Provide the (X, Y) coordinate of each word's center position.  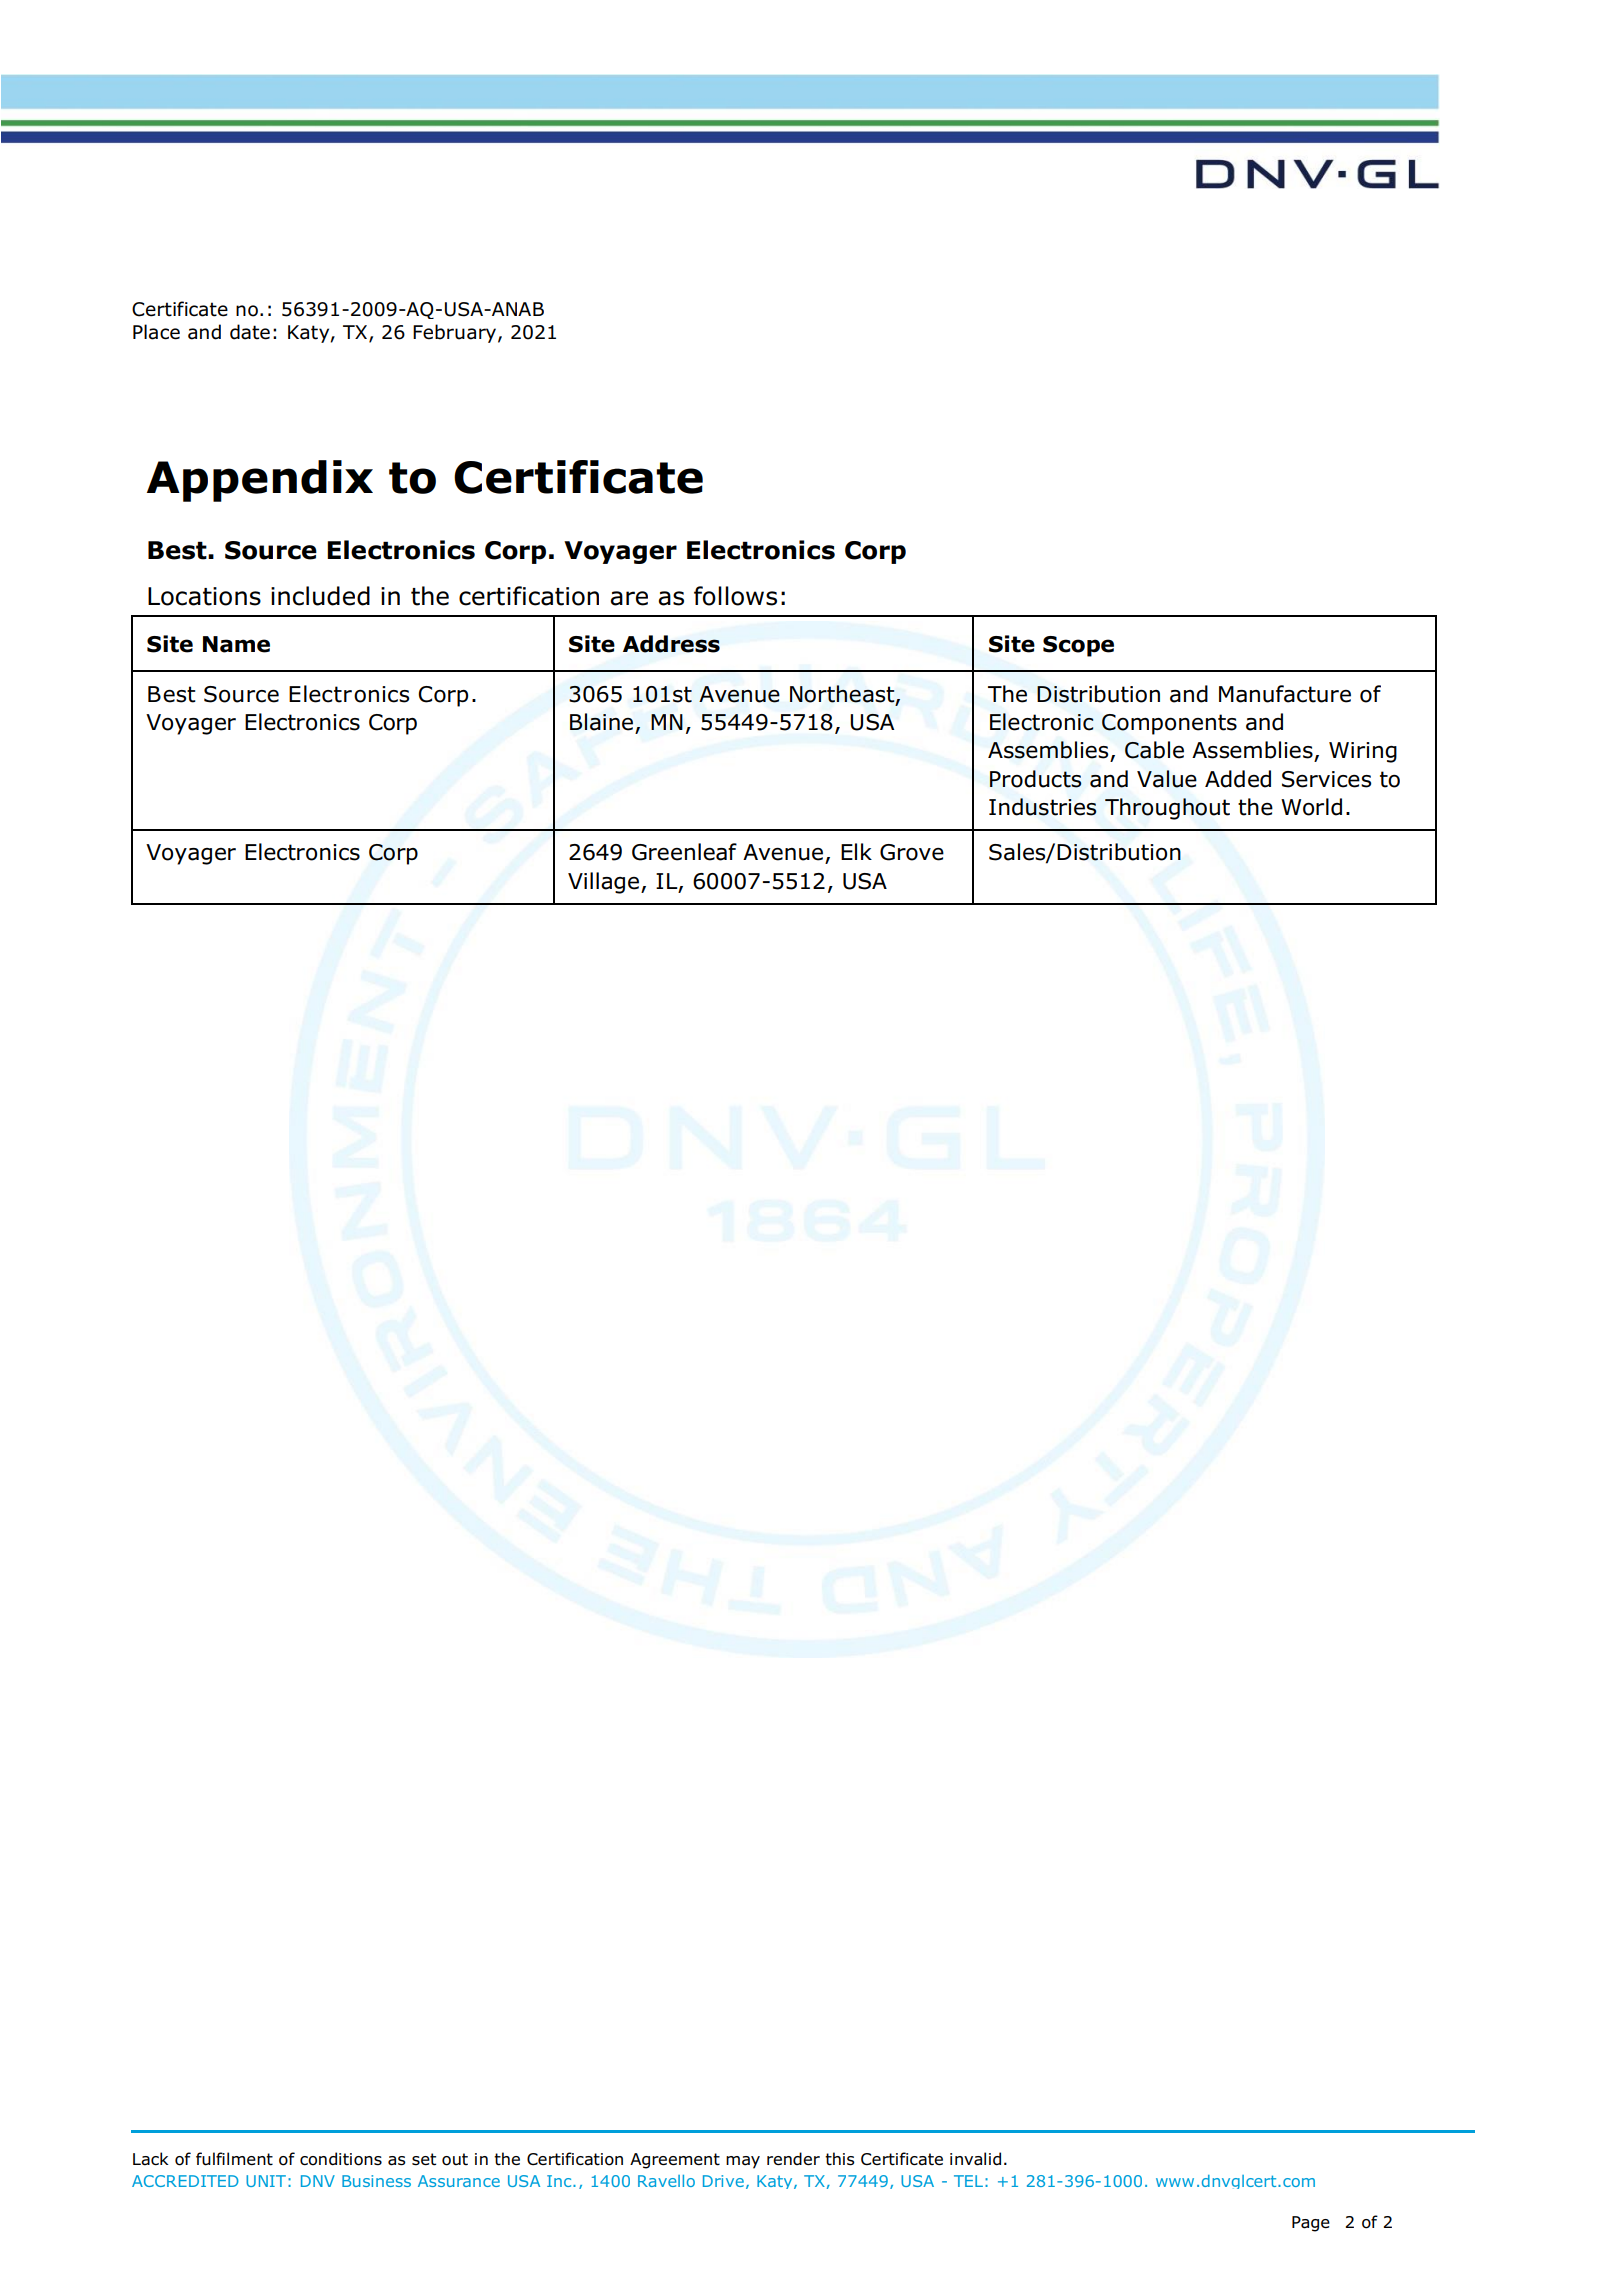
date (250, 332)
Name (236, 644)
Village (603, 883)
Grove (912, 852)
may (743, 2162)
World (1311, 807)
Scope (1078, 646)
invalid (975, 2159)
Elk (856, 851)
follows (735, 596)
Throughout (1167, 809)
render (793, 2158)
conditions (341, 2159)
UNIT (266, 2181)
